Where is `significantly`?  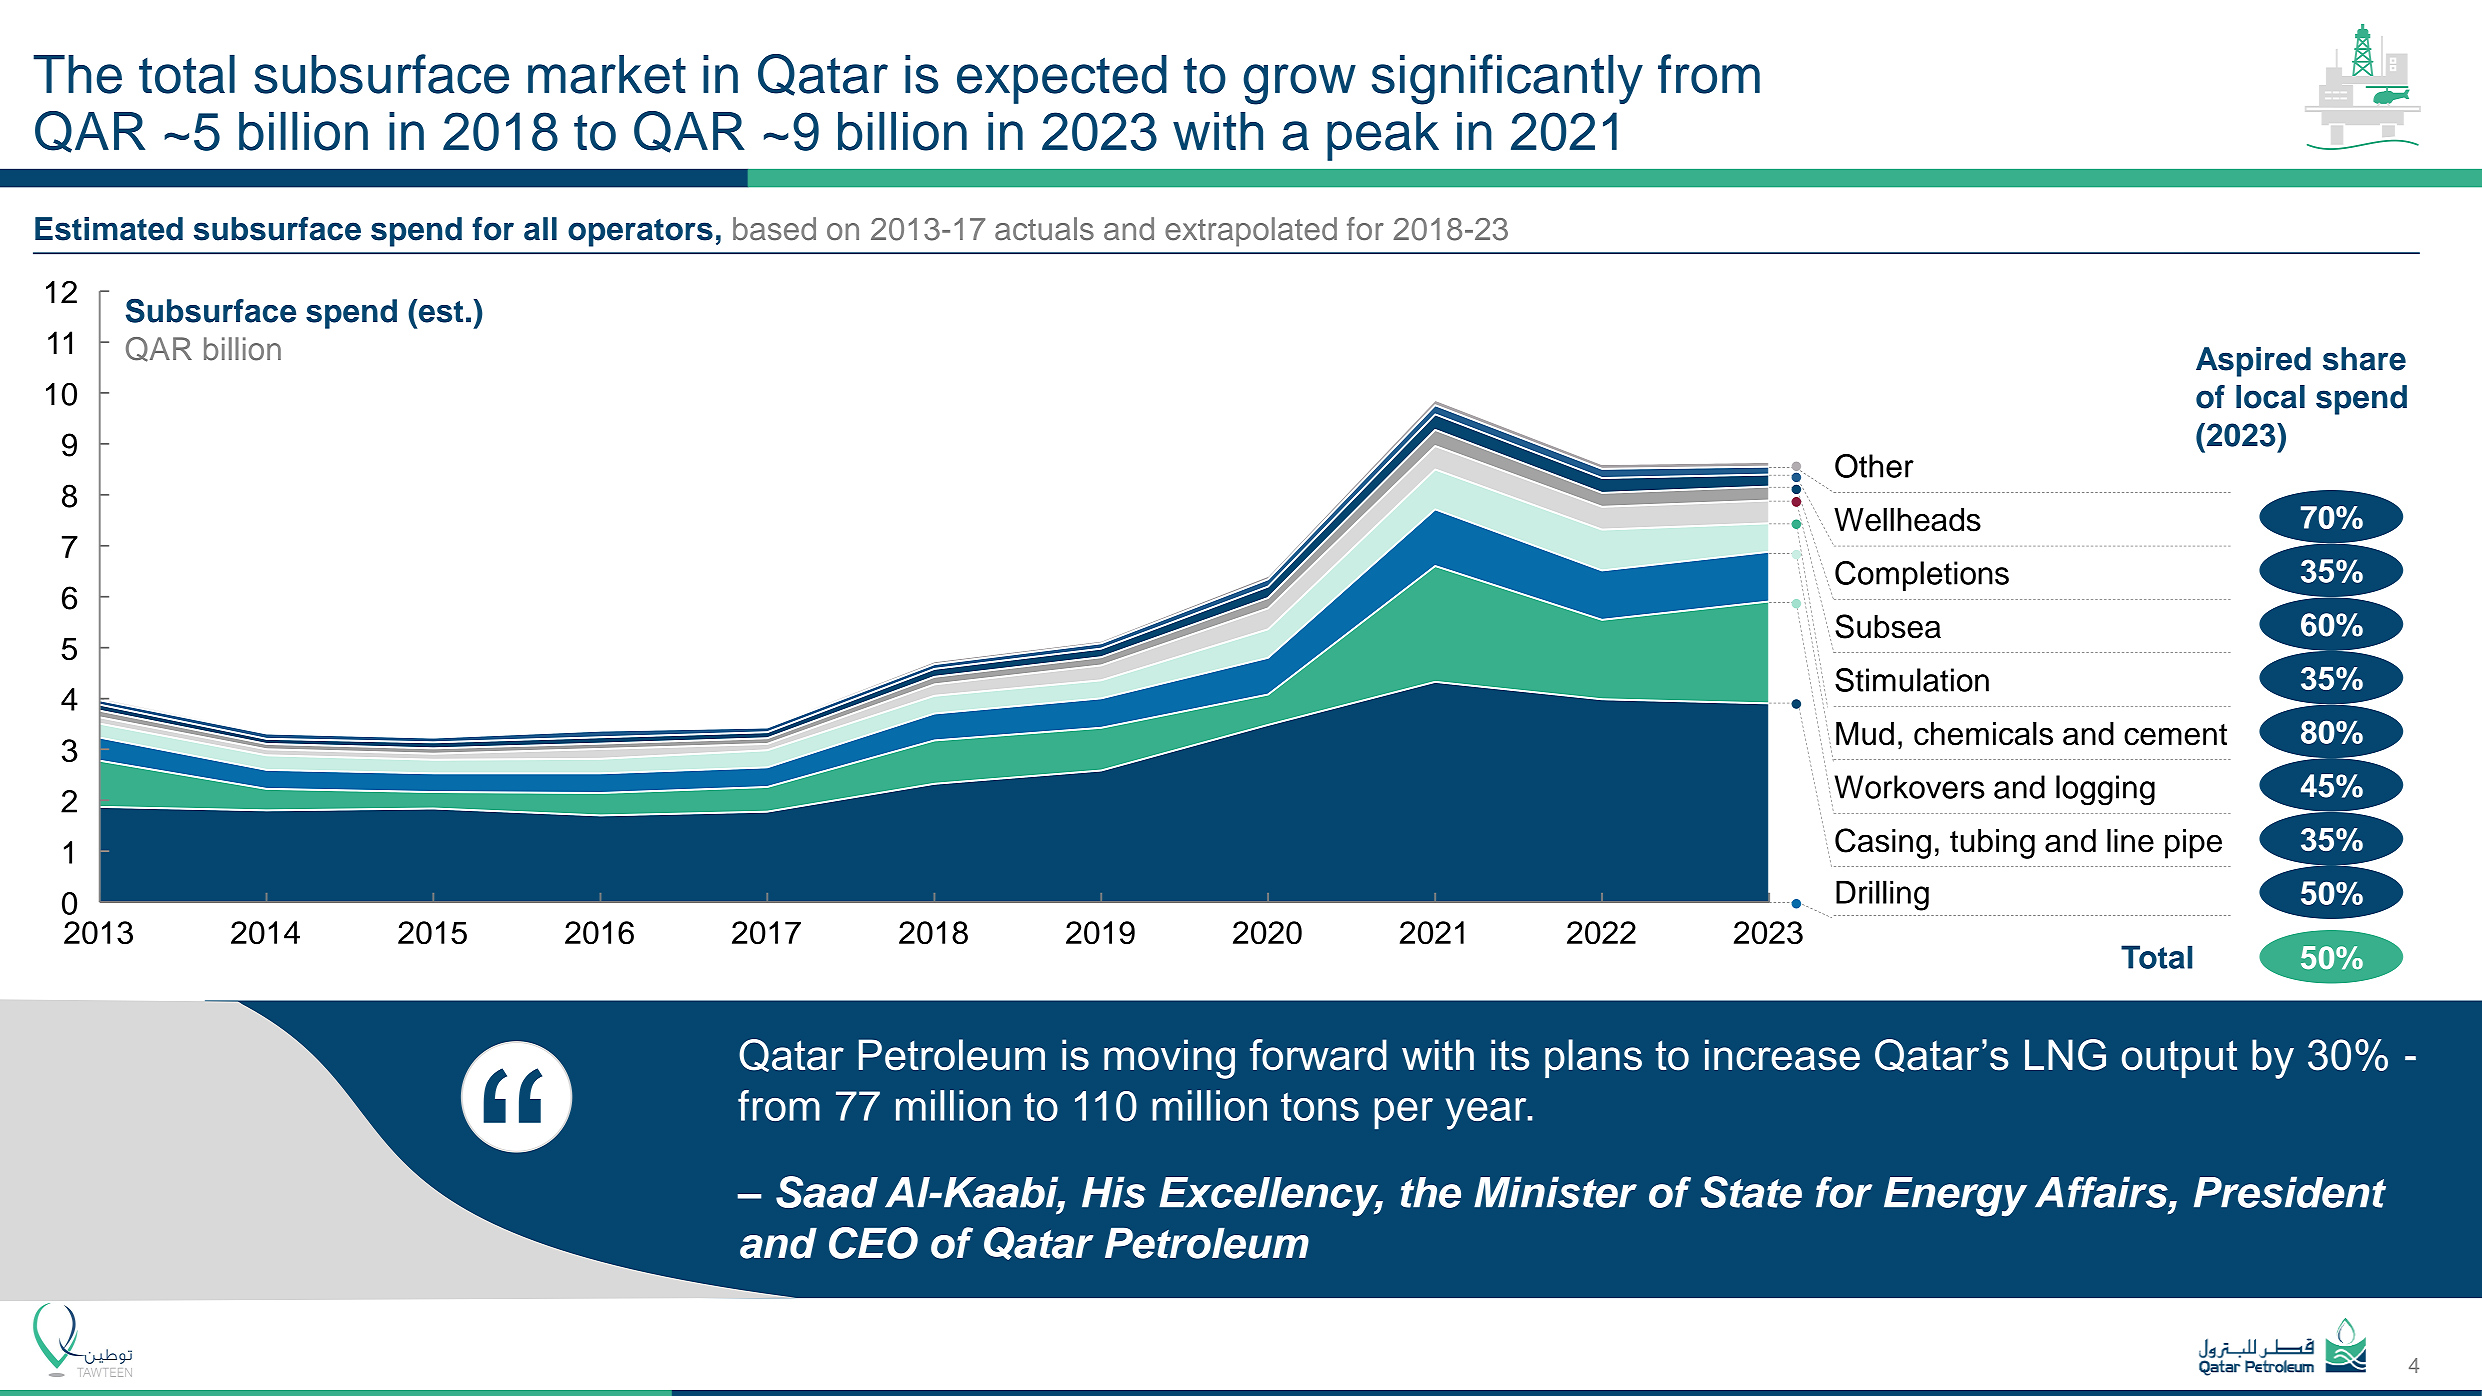 significantly is located at coordinates (1507, 79).
